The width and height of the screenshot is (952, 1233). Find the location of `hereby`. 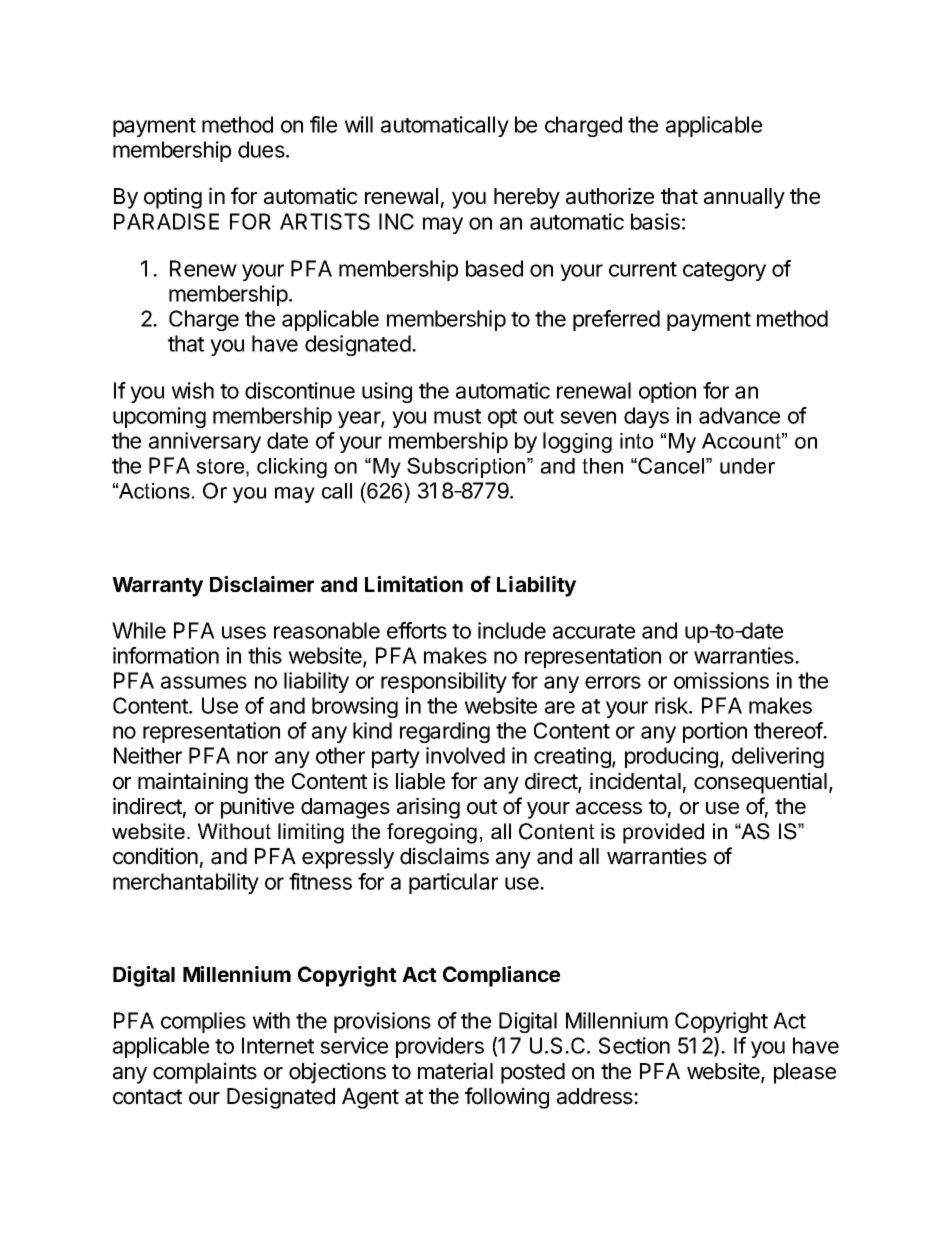

hereby is located at coordinates (527, 198).
